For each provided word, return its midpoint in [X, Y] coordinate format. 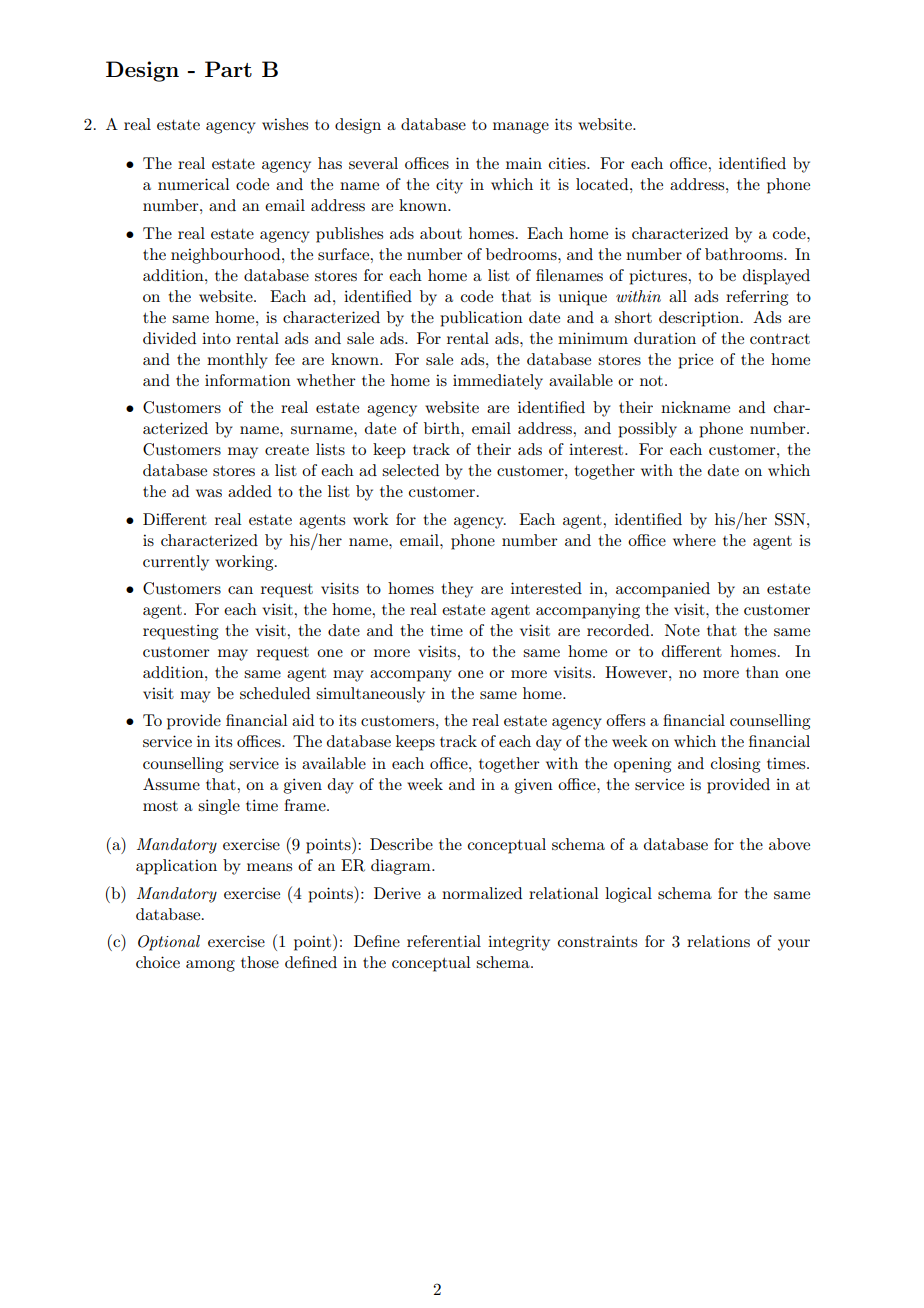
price [695, 361]
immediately [498, 382]
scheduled [275, 693]
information [248, 380]
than [762, 672]
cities [568, 163]
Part [228, 69]
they [457, 590]
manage [521, 128]
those [260, 962]
